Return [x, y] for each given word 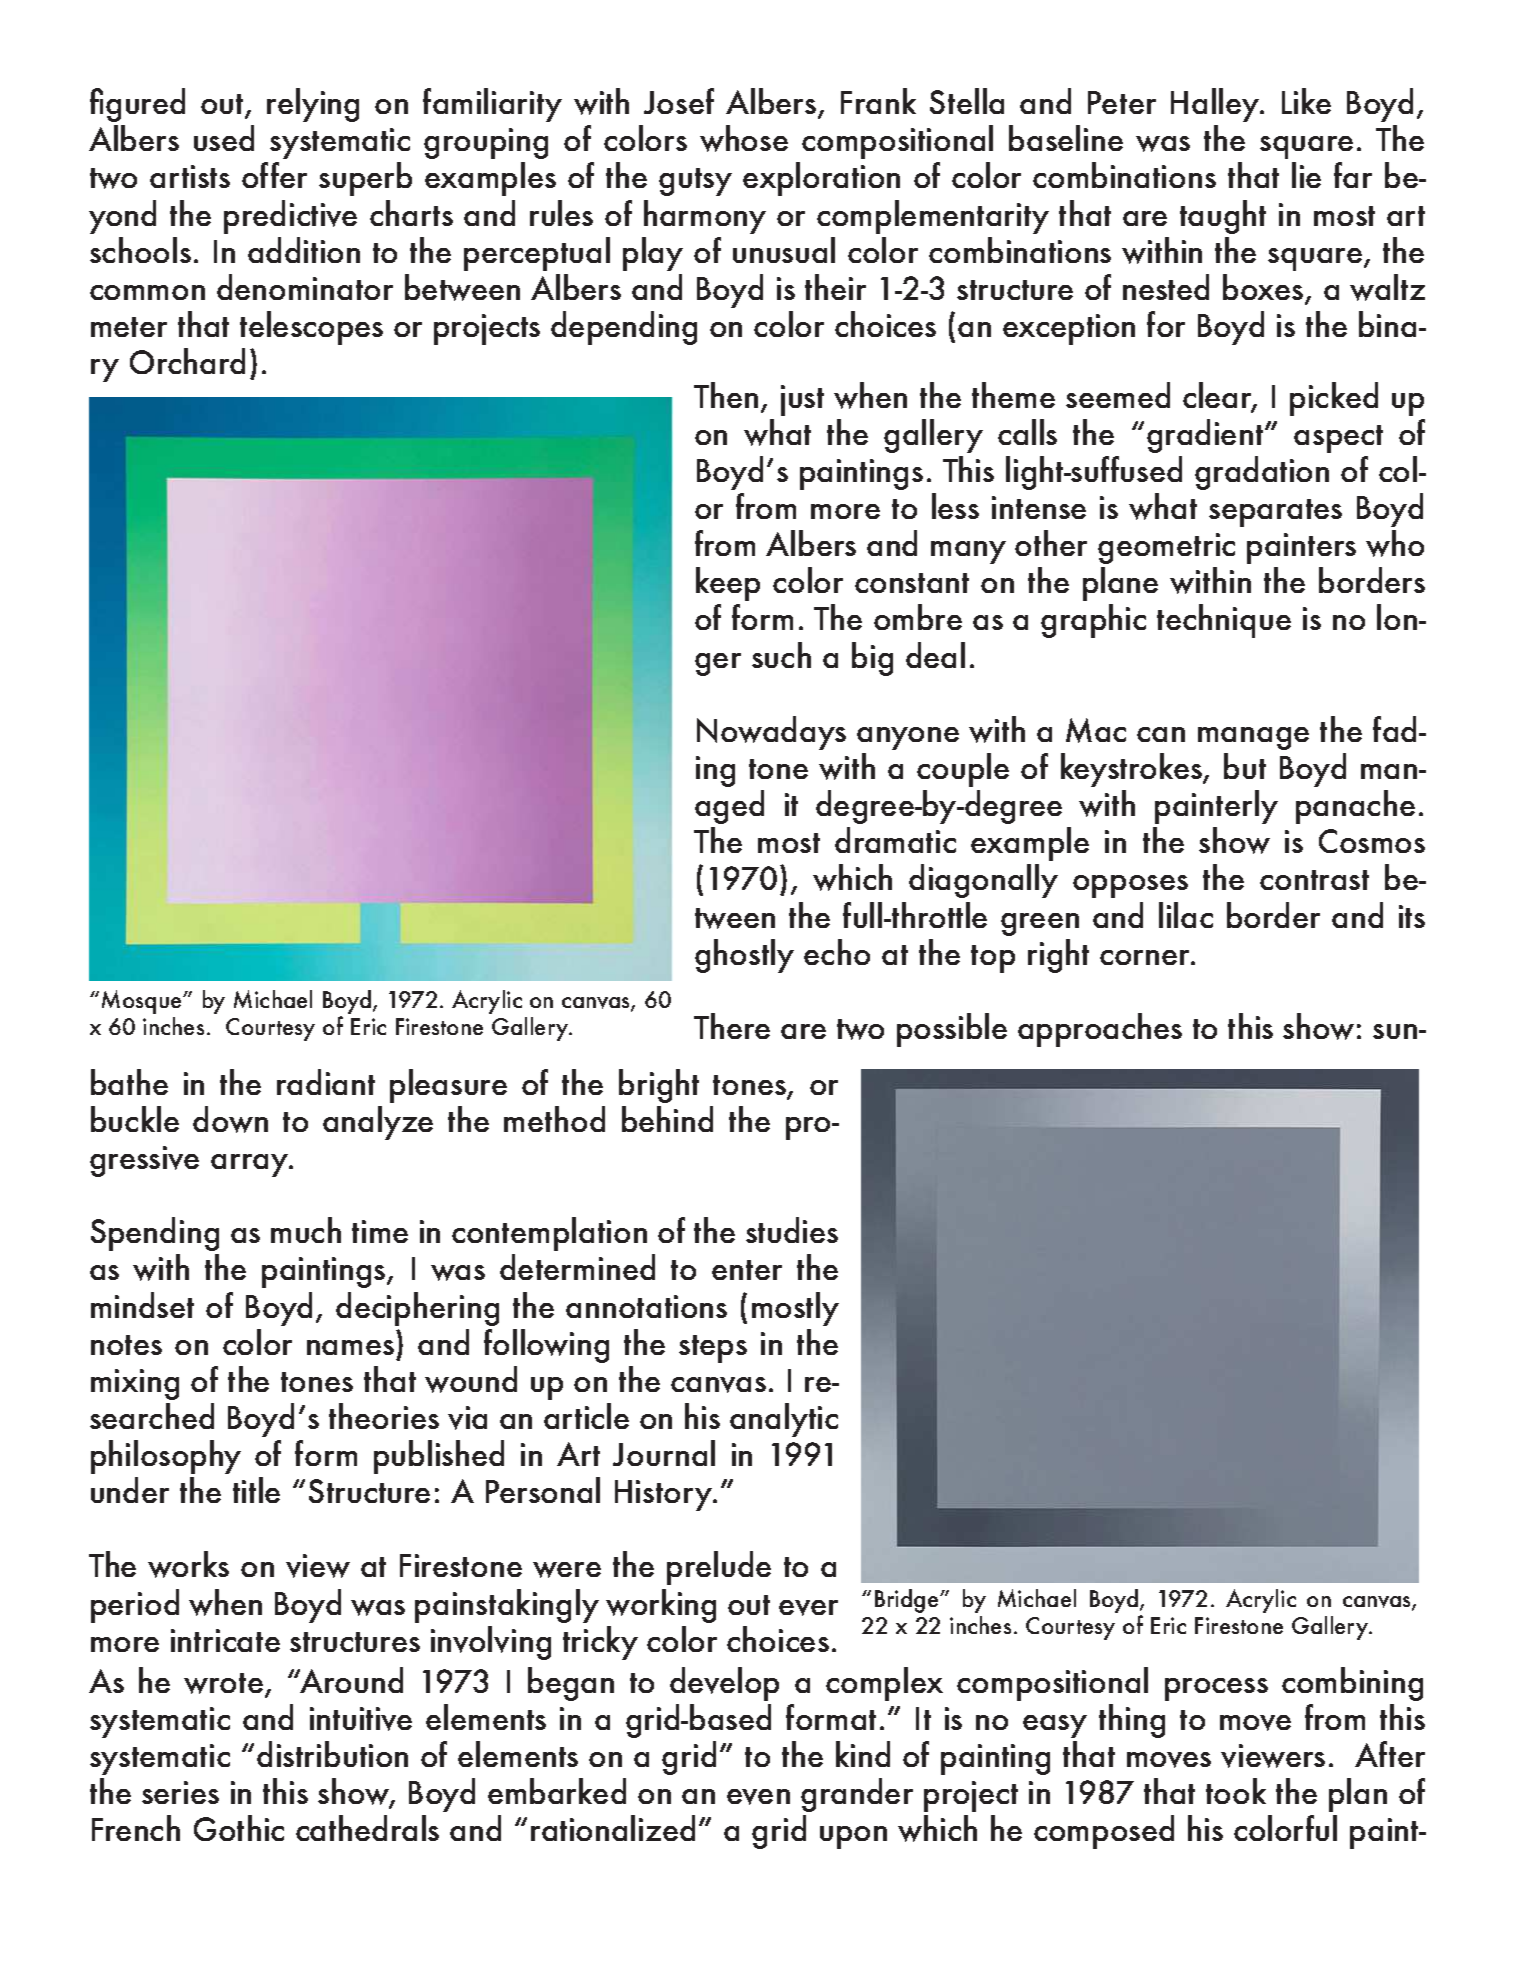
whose [744, 138]
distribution [332, 1754]
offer [274, 175]
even [758, 1797]
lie [1306, 175]
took [1236, 1791]
